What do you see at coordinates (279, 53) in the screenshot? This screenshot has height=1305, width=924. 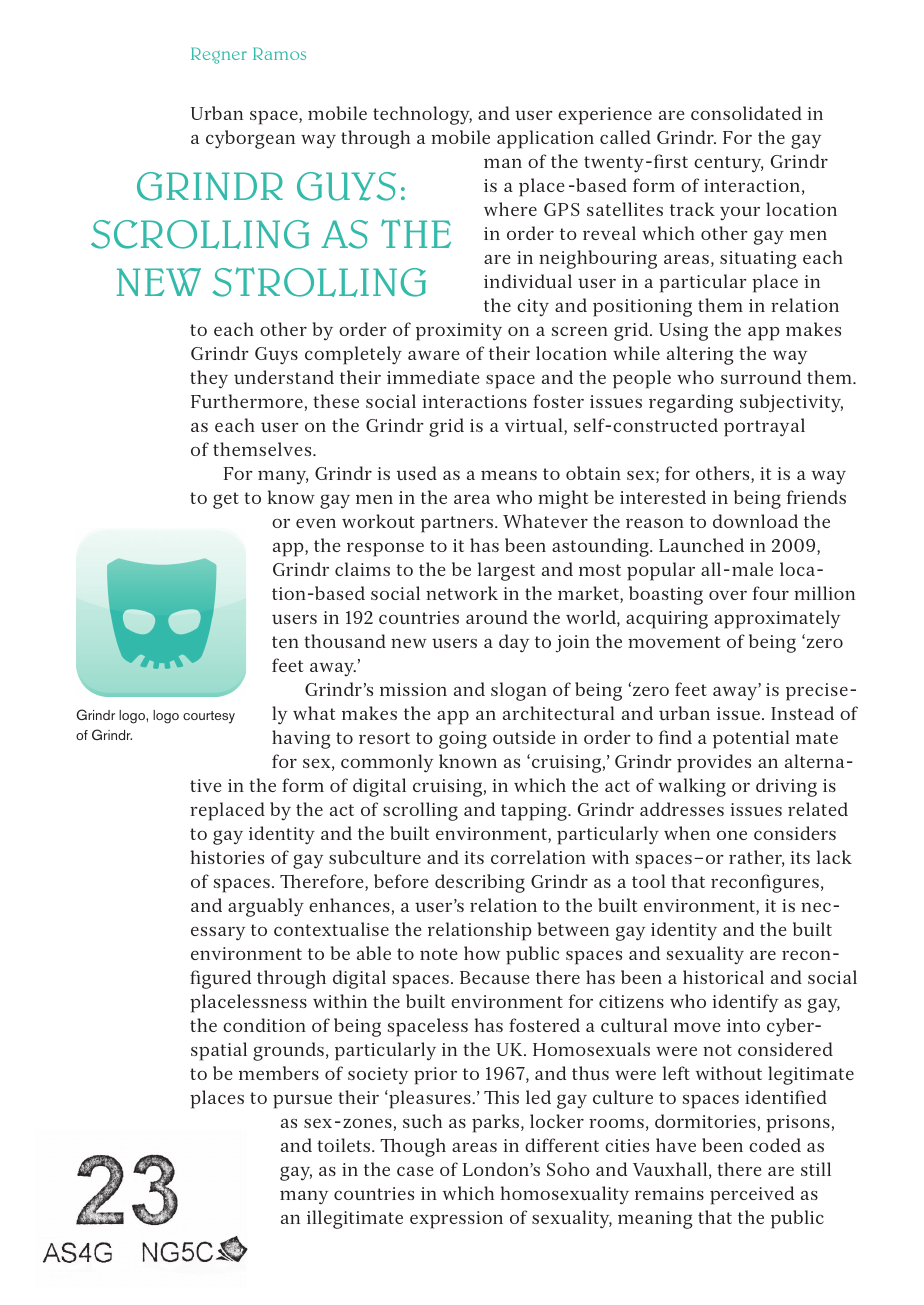 I see `Ramos` at bounding box center [279, 53].
